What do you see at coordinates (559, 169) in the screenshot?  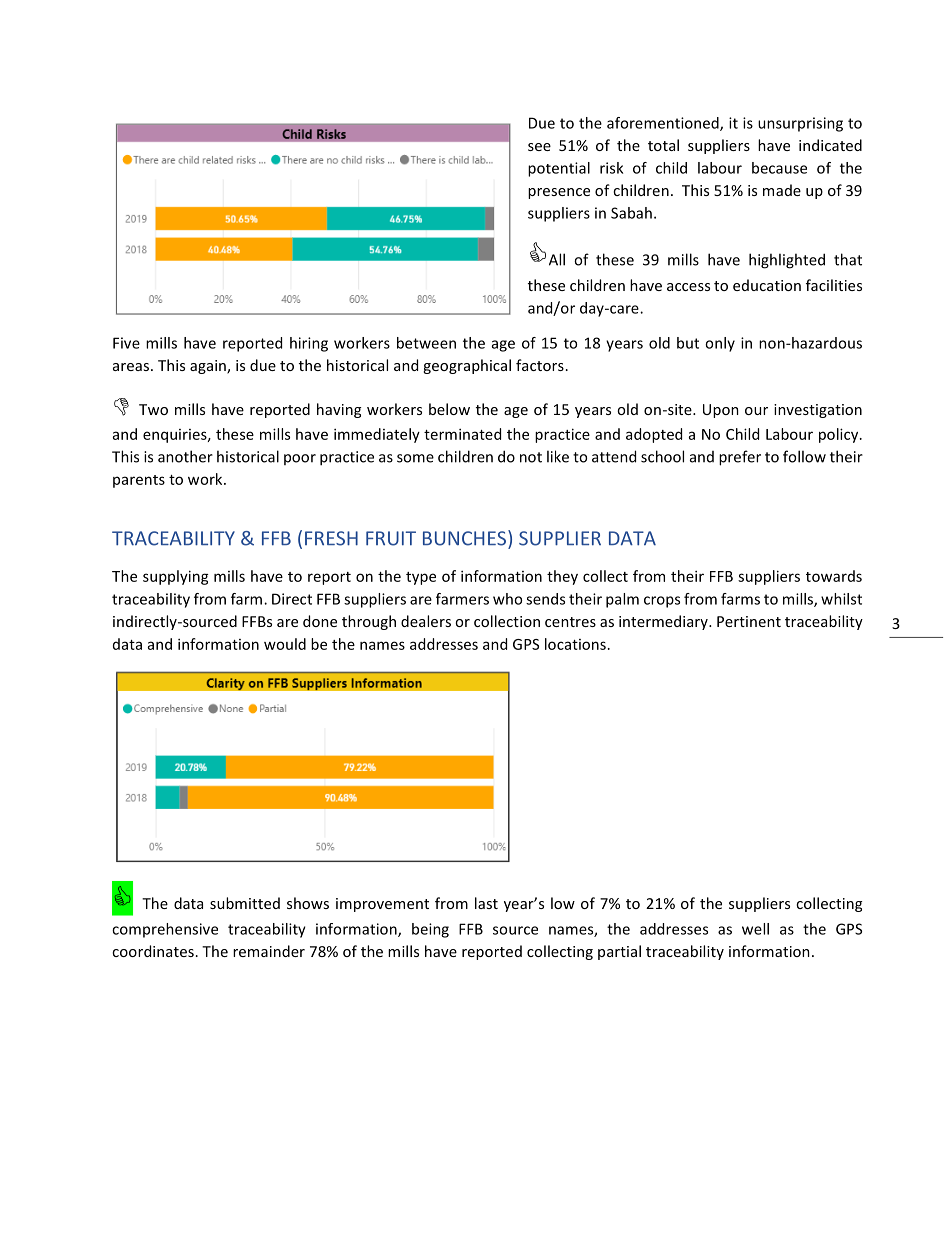 I see `potential` at bounding box center [559, 169].
